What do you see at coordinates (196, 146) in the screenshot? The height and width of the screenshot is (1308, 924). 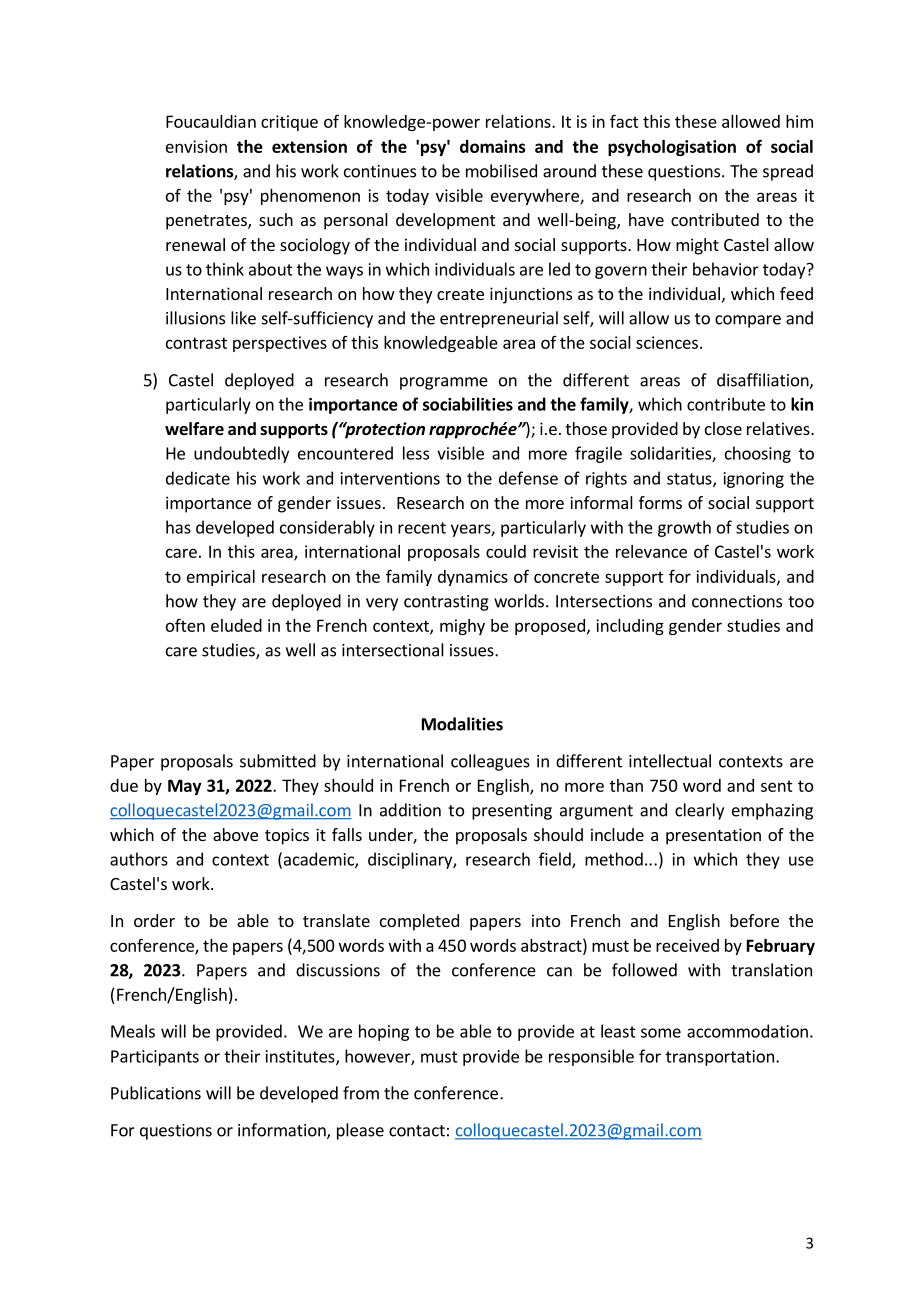 I see `envision` at bounding box center [196, 146].
